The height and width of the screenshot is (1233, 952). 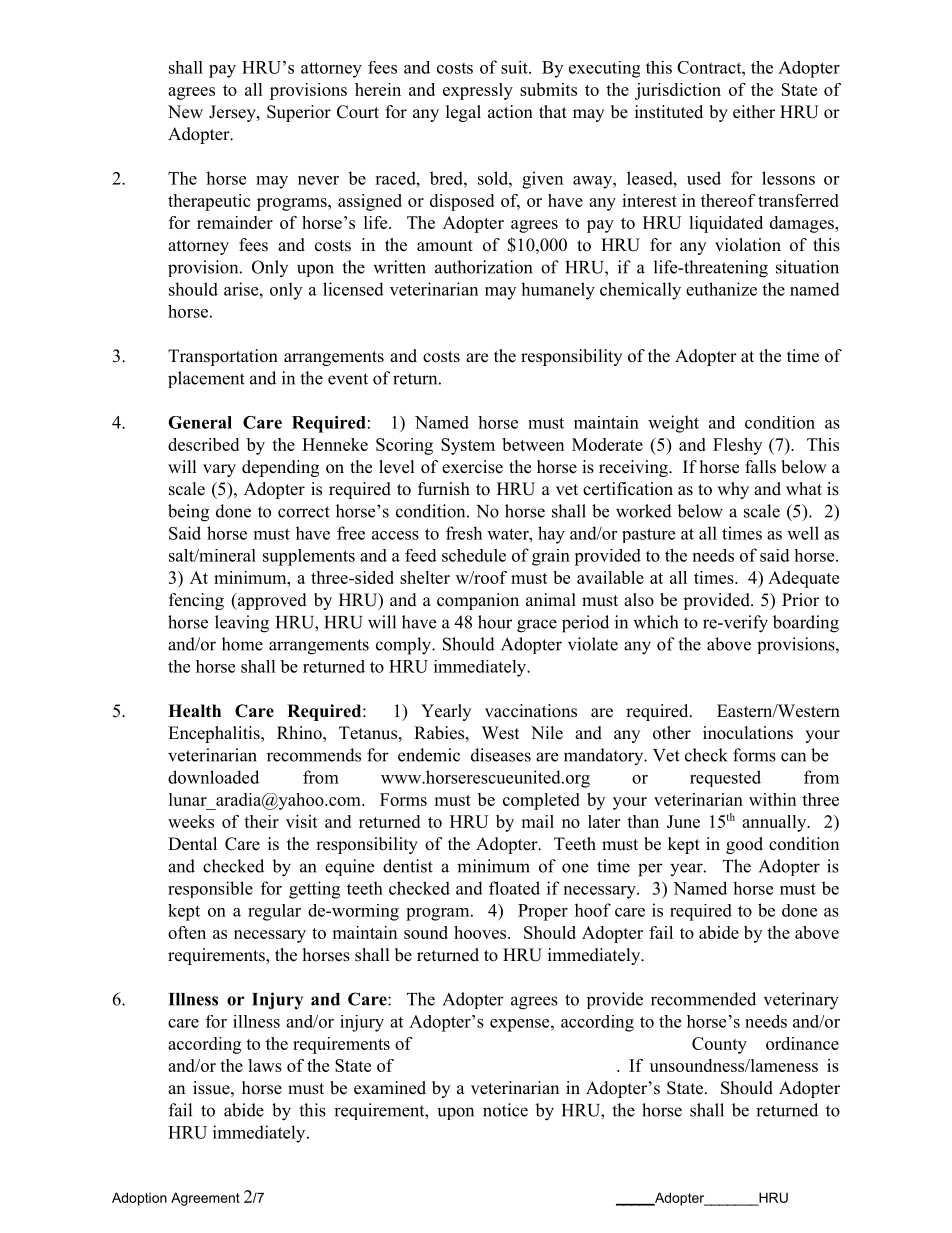 I want to click on Agreement, so click(x=205, y=1199).
